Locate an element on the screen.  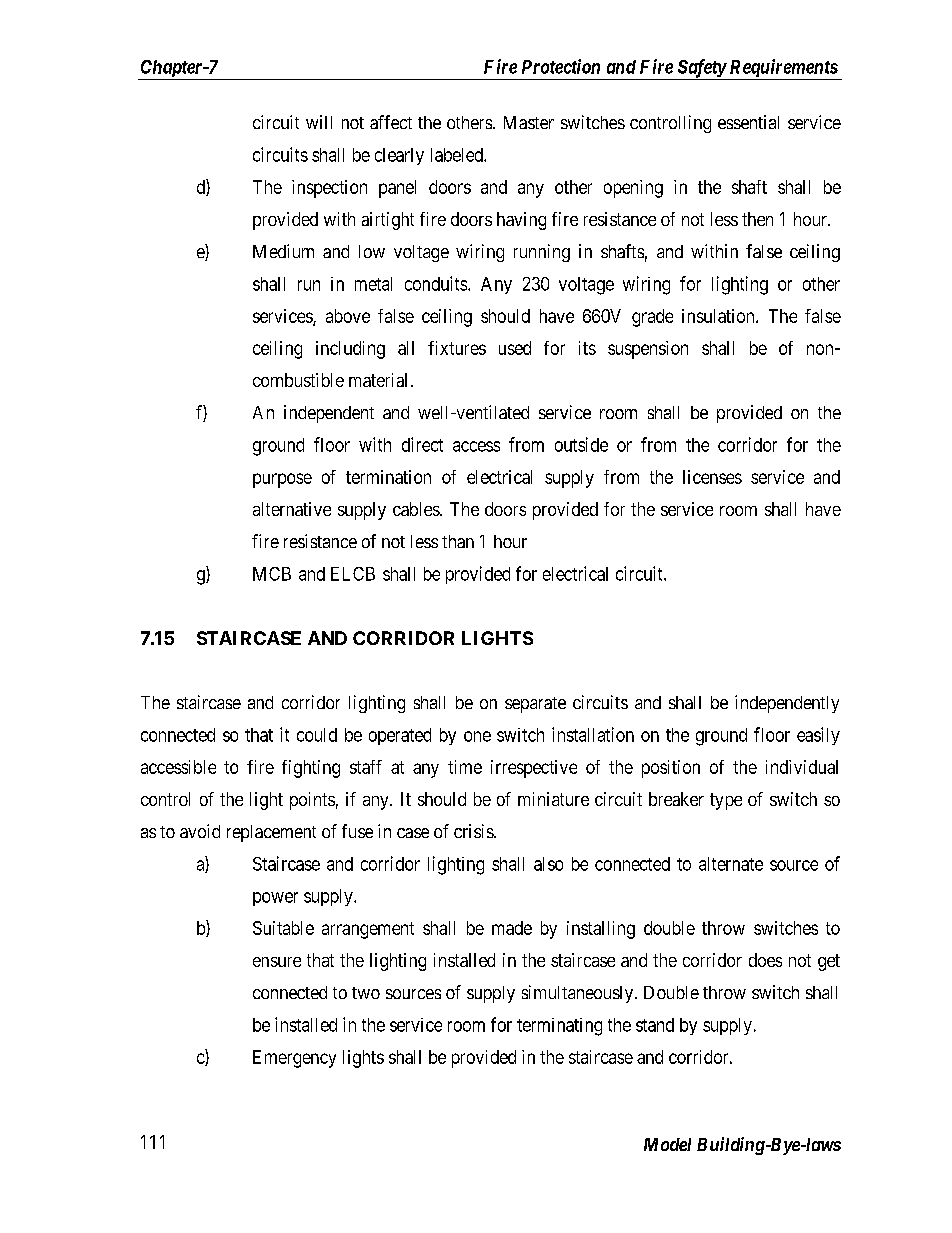
used is located at coordinates (515, 348).
